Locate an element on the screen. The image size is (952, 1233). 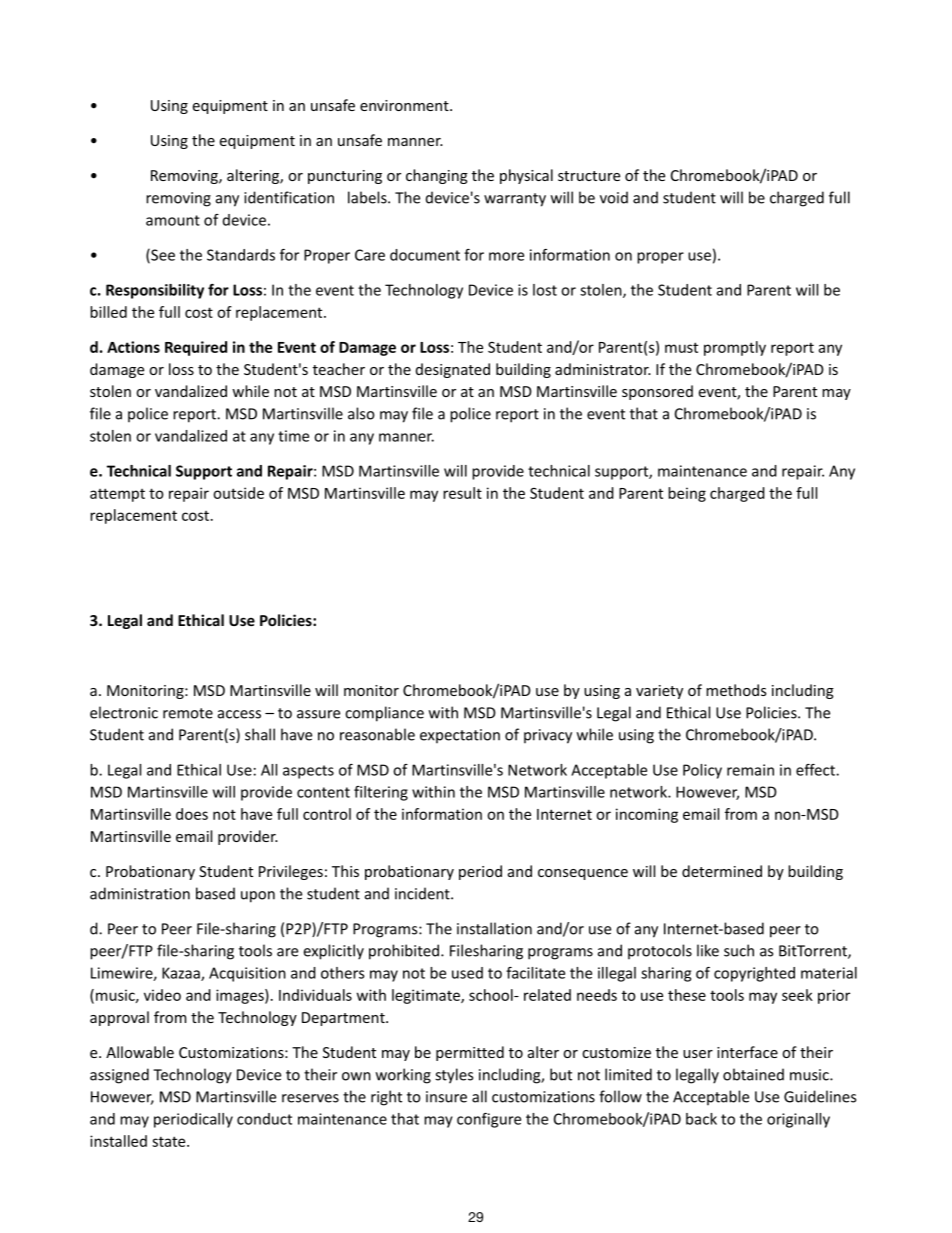
remote is located at coordinates (188, 713).
